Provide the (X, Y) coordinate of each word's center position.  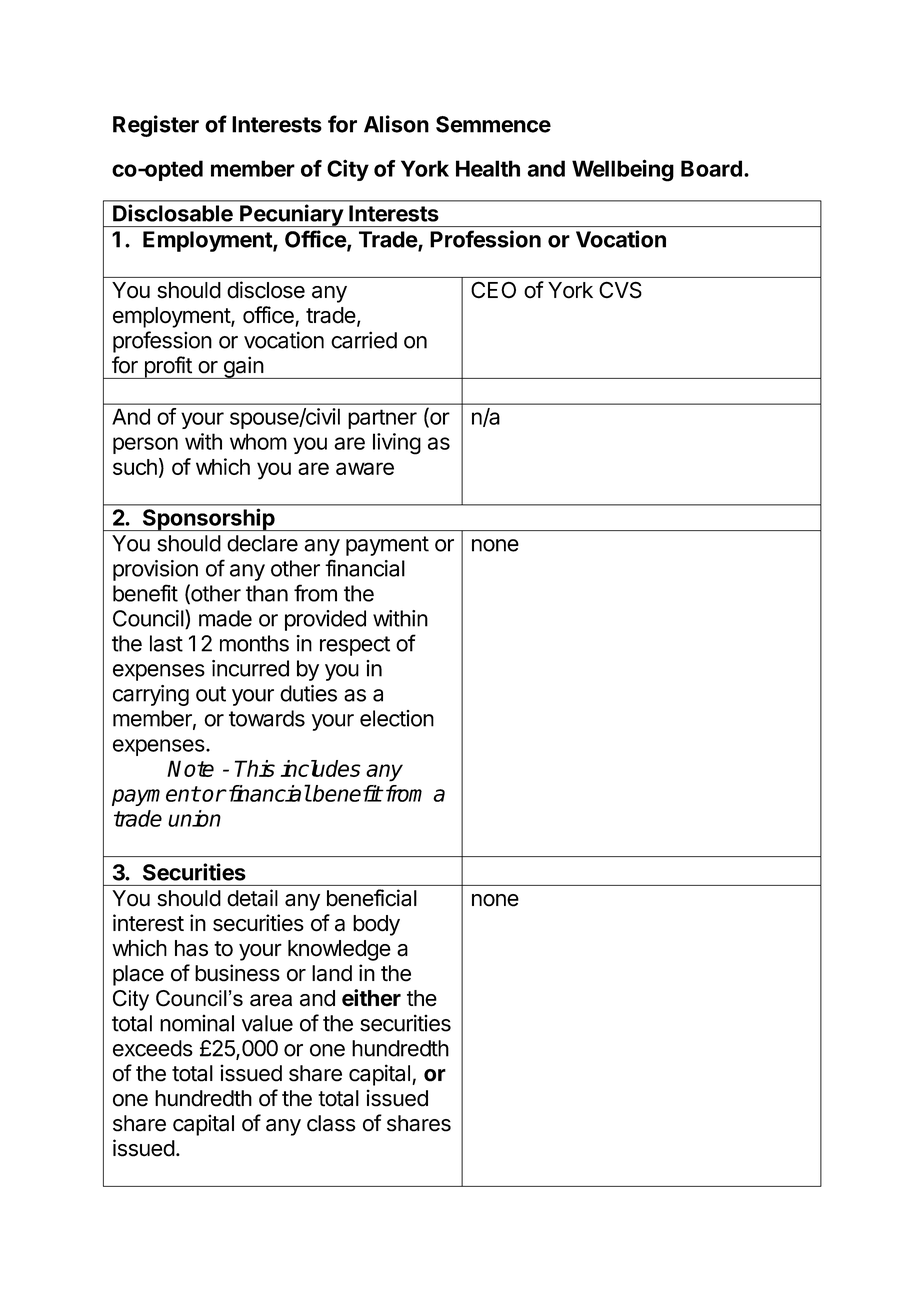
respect (355, 646)
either (371, 998)
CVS (620, 290)
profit (168, 367)
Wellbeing (623, 170)
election (397, 718)
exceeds (153, 1048)
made (225, 618)
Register (156, 126)
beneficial (372, 898)
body (376, 925)
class (331, 1123)
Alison (396, 124)
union (194, 818)
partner (382, 419)
